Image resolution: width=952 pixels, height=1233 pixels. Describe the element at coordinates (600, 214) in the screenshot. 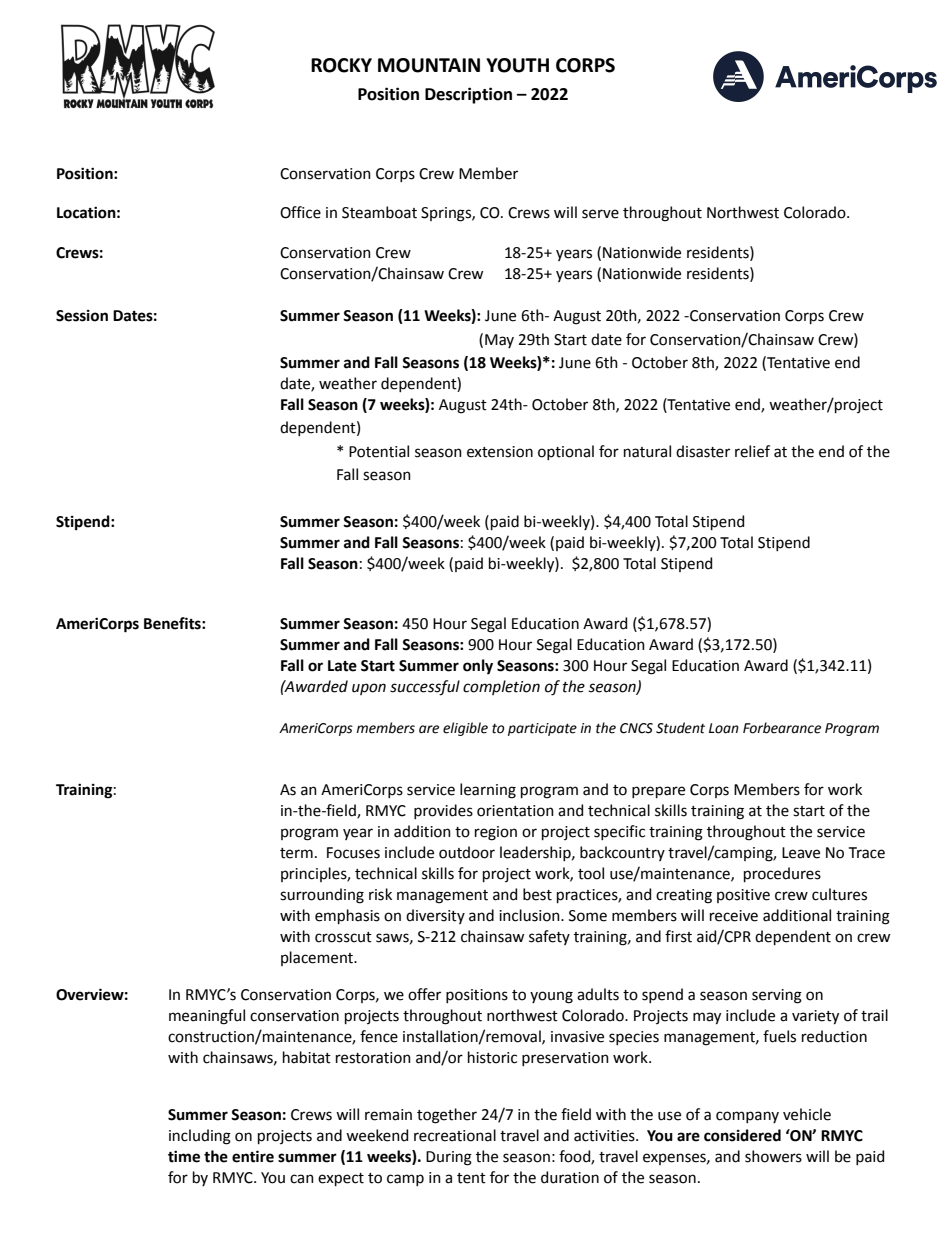

I see `serve` at that location.
